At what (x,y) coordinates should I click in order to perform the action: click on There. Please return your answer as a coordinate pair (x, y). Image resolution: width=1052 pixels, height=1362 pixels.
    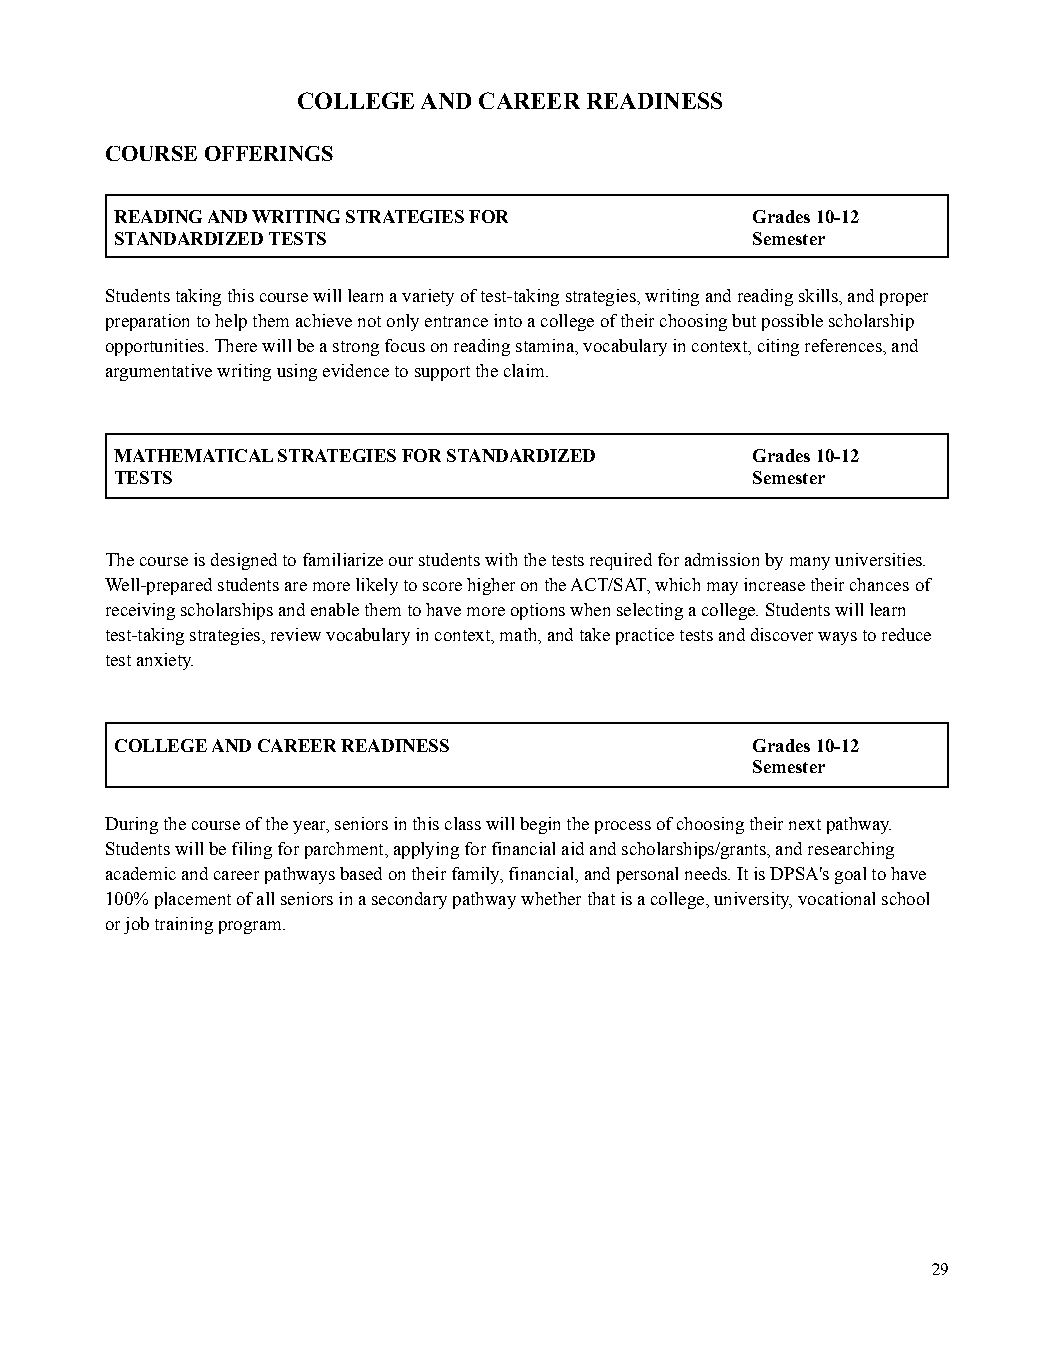
    Looking at the image, I should click on (236, 345).
